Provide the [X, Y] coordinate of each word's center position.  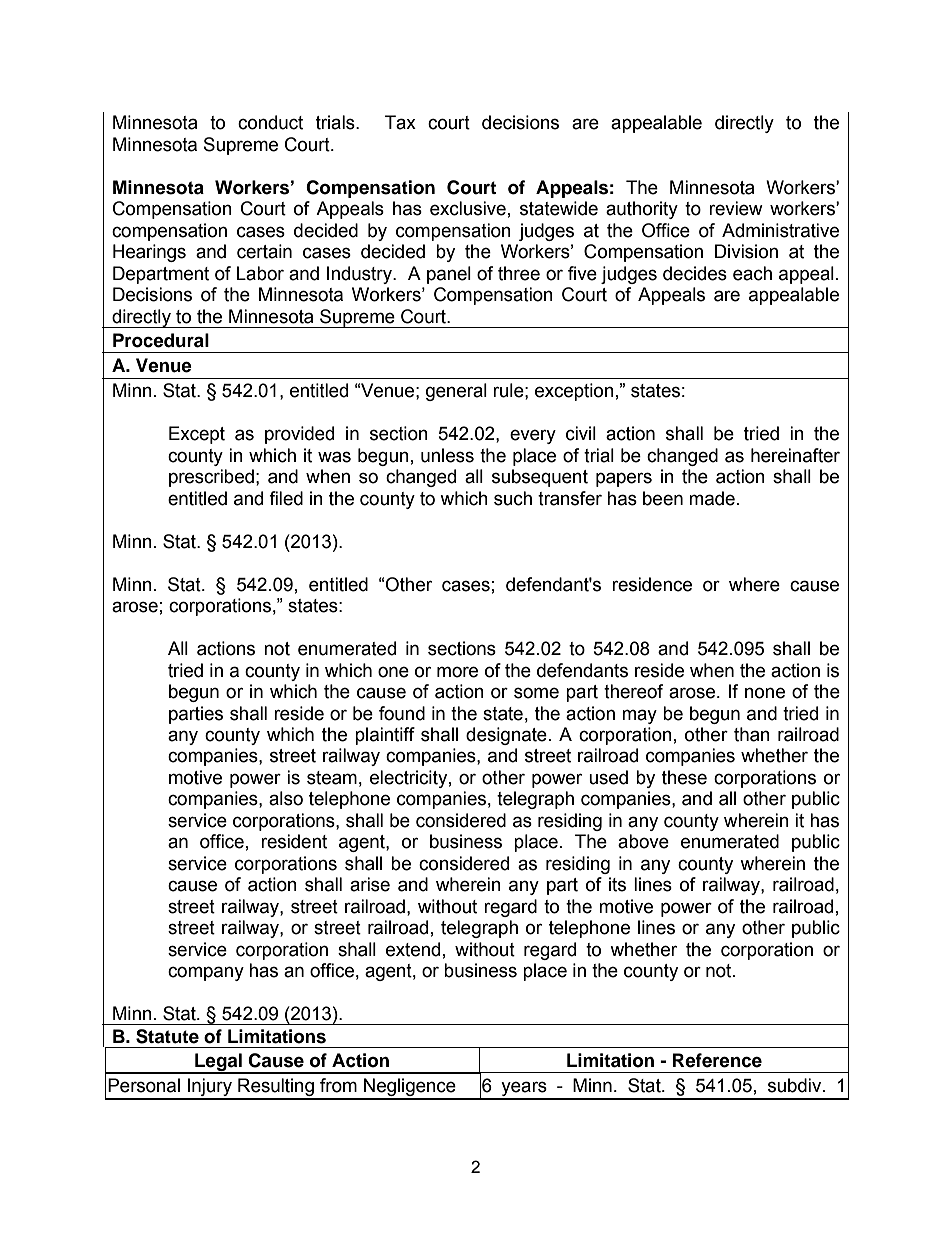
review [736, 208]
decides [695, 273]
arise [370, 884]
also [286, 798]
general [456, 392]
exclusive [468, 208]
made [712, 498]
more [457, 672]
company [206, 973]
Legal [218, 1063]
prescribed [211, 478]
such [513, 498]
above [643, 841]
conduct [270, 122]
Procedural [161, 340]
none [765, 693]
